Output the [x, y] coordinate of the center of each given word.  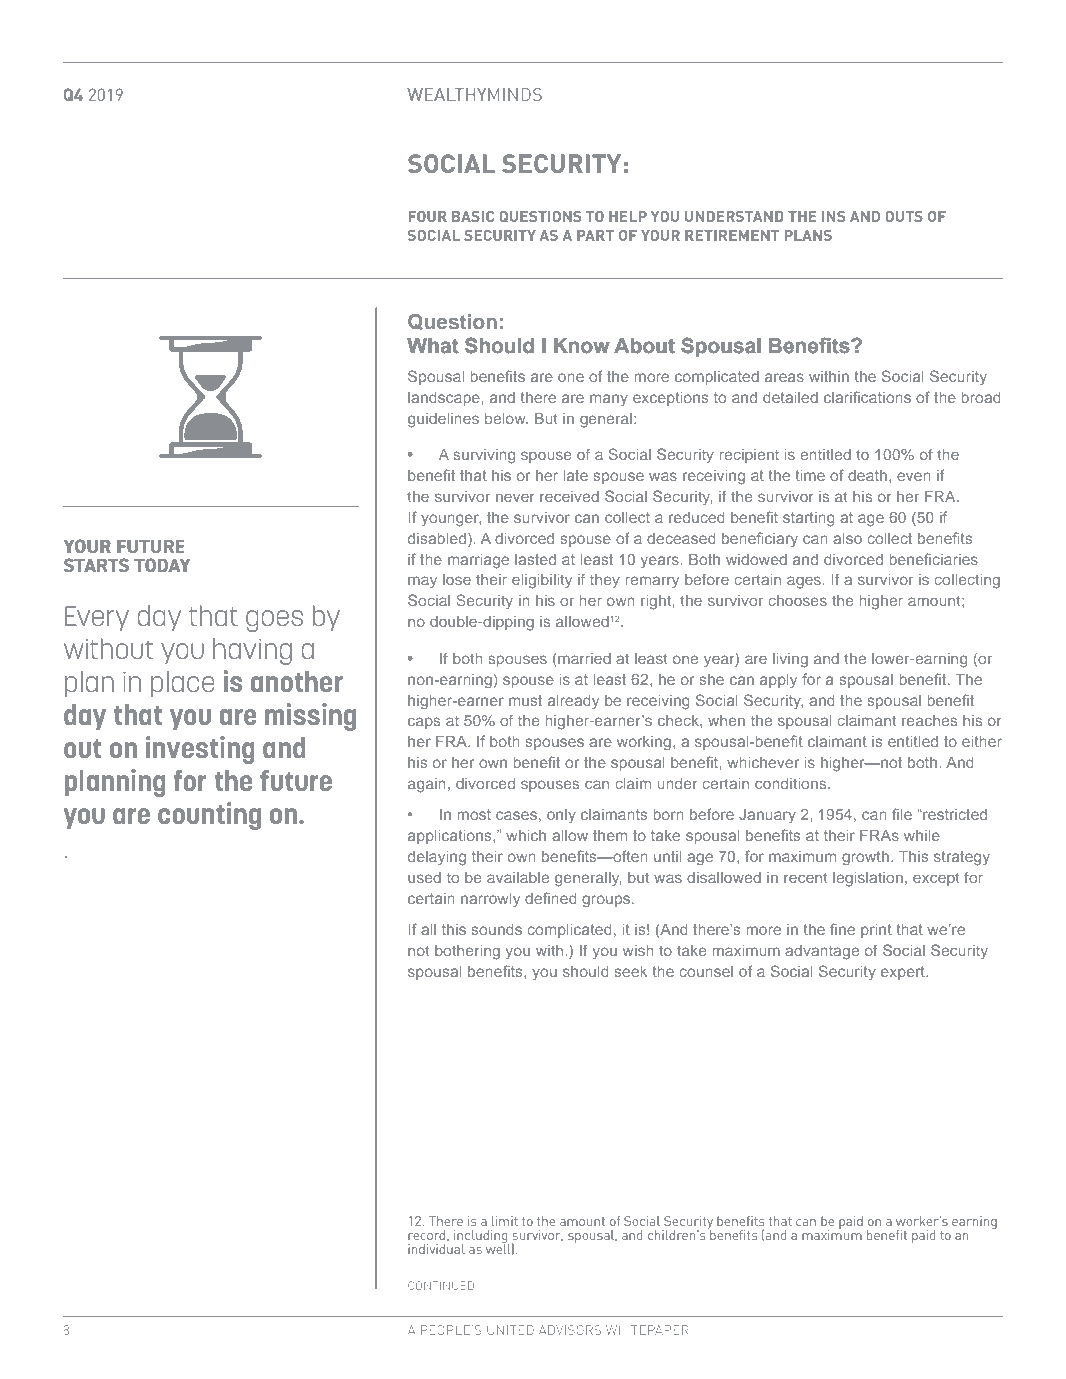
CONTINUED [441, 1285]
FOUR [427, 216]
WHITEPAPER [647, 1330]
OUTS [904, 216]
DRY [554, 186]
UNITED [510, 1330]
